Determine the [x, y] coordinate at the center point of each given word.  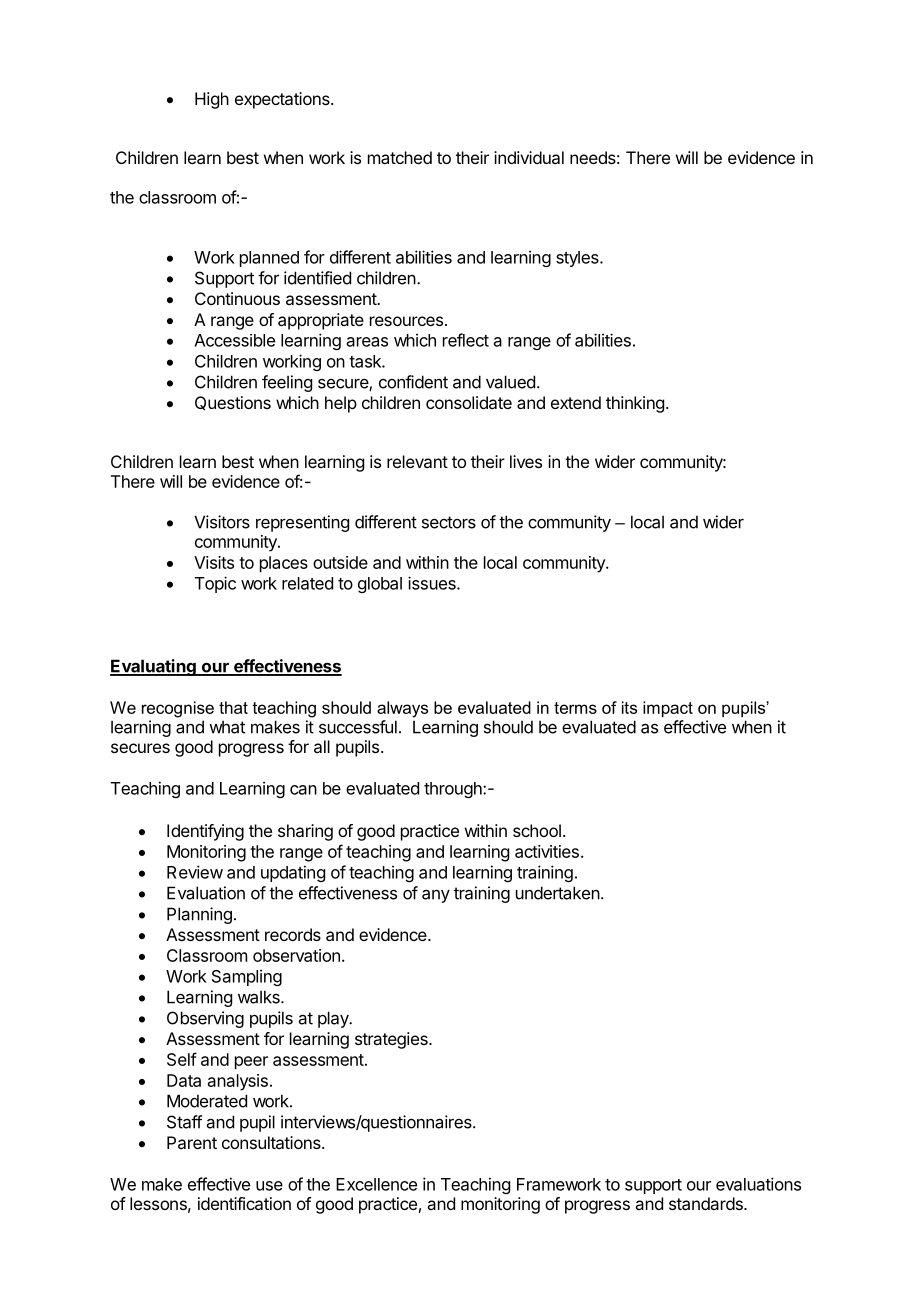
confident [413, 382]
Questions [233, 403]
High [212, 100]
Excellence [376, 1184]
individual [529, 157]
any [436, 896]
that [233, 707]
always [402, 709]
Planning [199, 915]
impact [668, 709]
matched [400, 157]
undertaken [558, 893]
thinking [635, 404]
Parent [192, 1142]
